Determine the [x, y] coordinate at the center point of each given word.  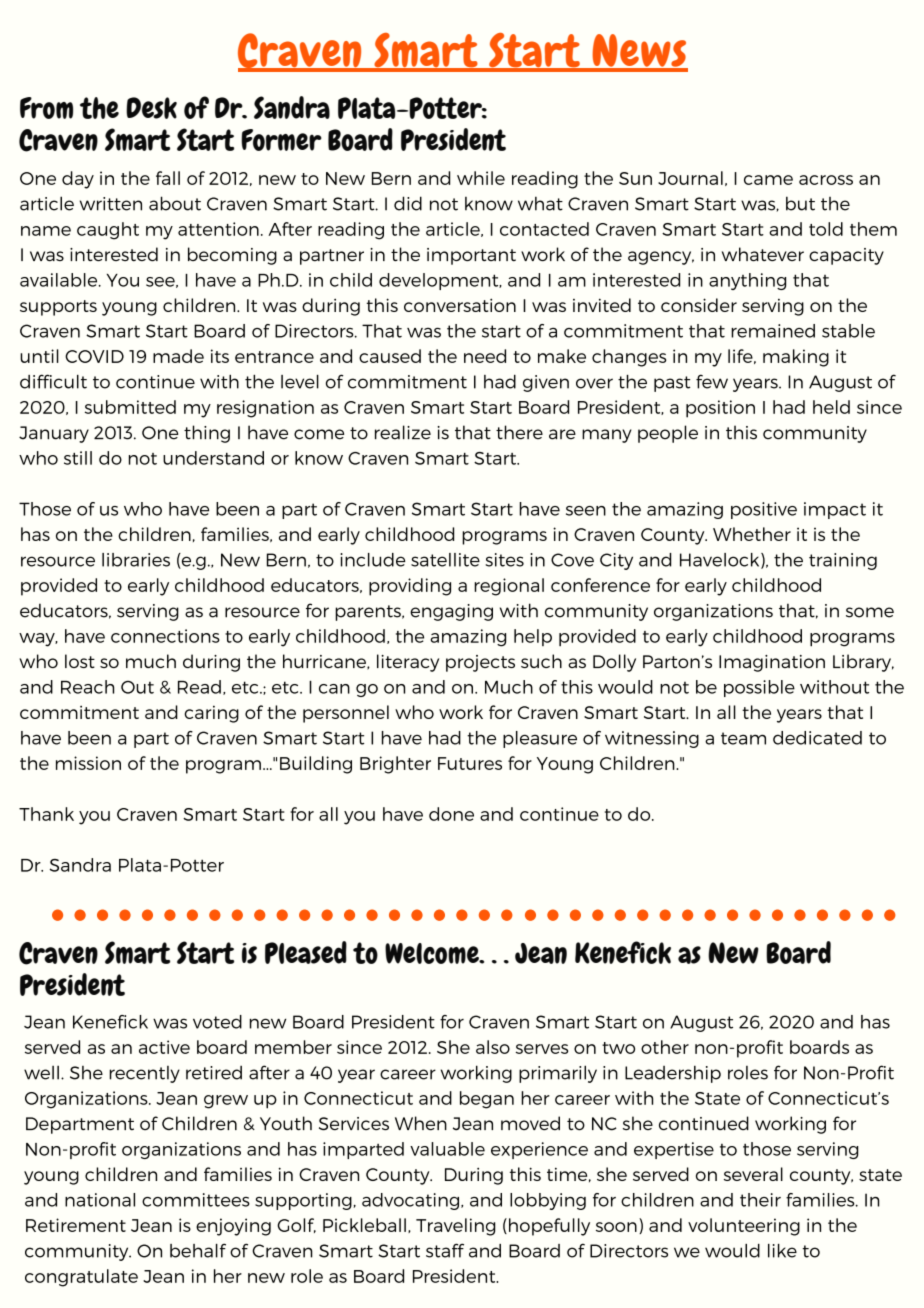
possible [759, 688]
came [768, 180]
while [481, 178]
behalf [198, 1250]
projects [480, 663]
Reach [87, 687]
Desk [151, 108]
